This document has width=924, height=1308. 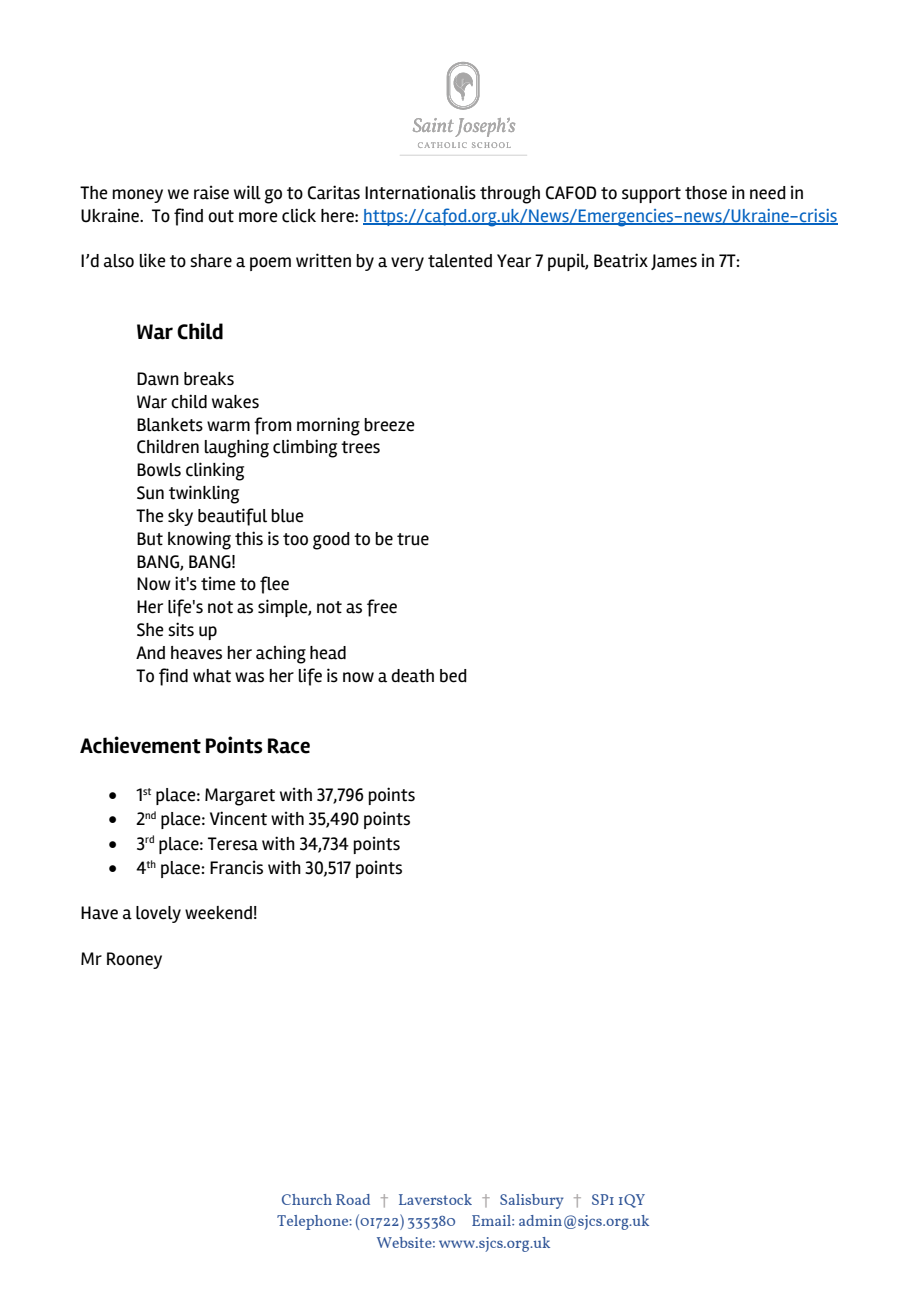 I want to click on what, so click(x=212, y=676).
